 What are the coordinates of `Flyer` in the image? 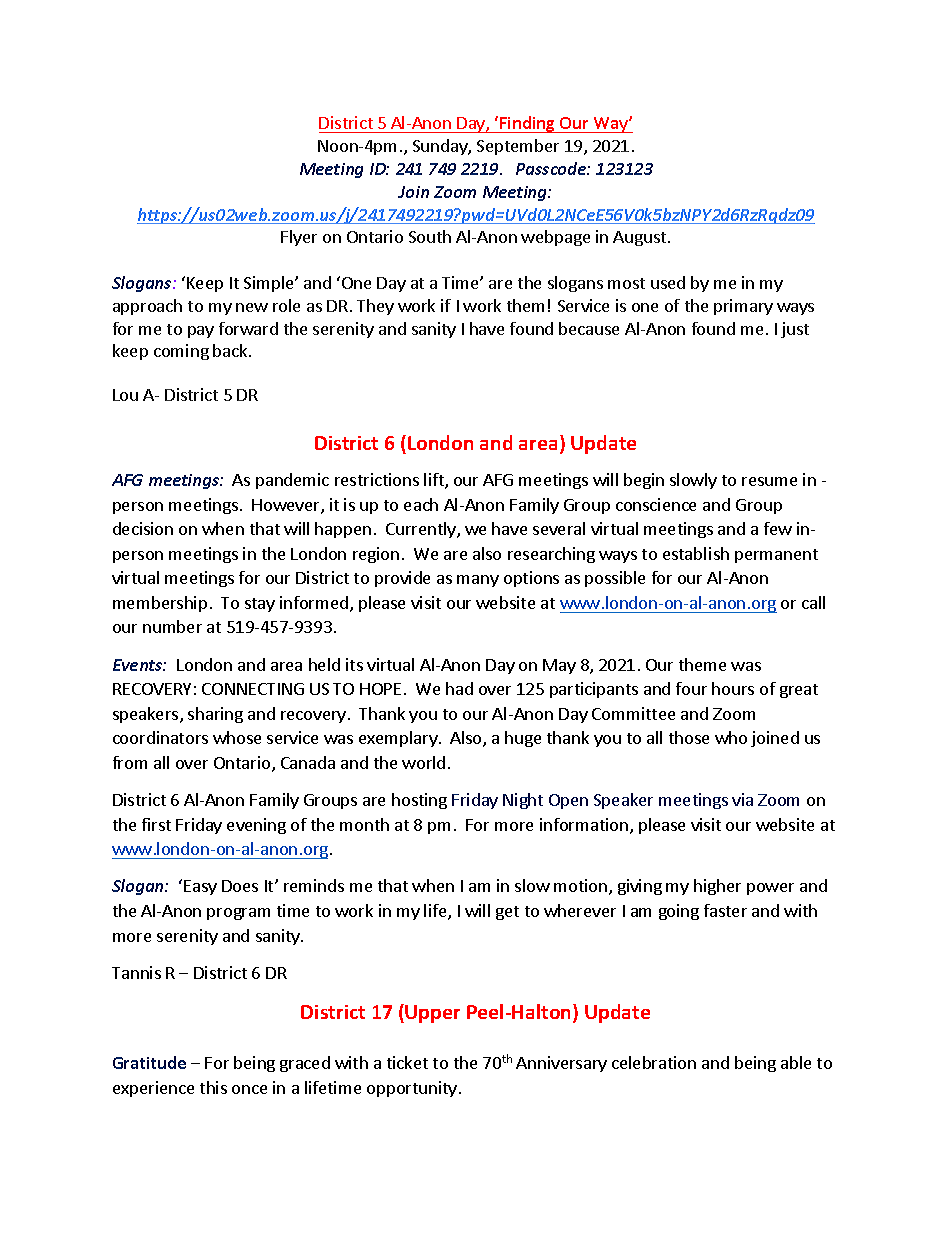 It's located at (299, 238).
